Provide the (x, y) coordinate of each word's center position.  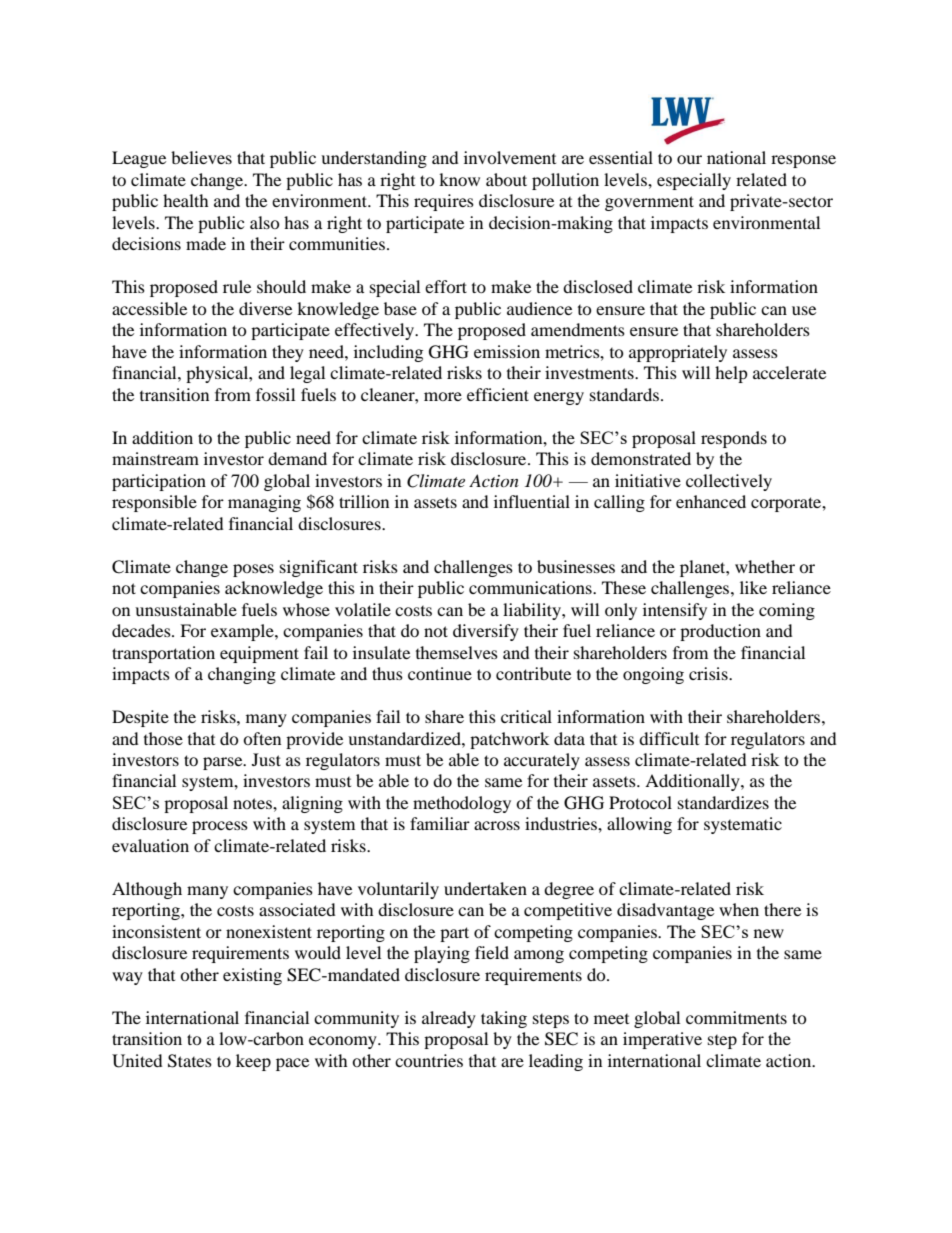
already (449, 1019)
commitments (736, 1017)
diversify (486, 632)
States (190, 1061)
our (689, 159)
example (243, 632)
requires (444, 202)
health (186, 200)
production (720, 632)
